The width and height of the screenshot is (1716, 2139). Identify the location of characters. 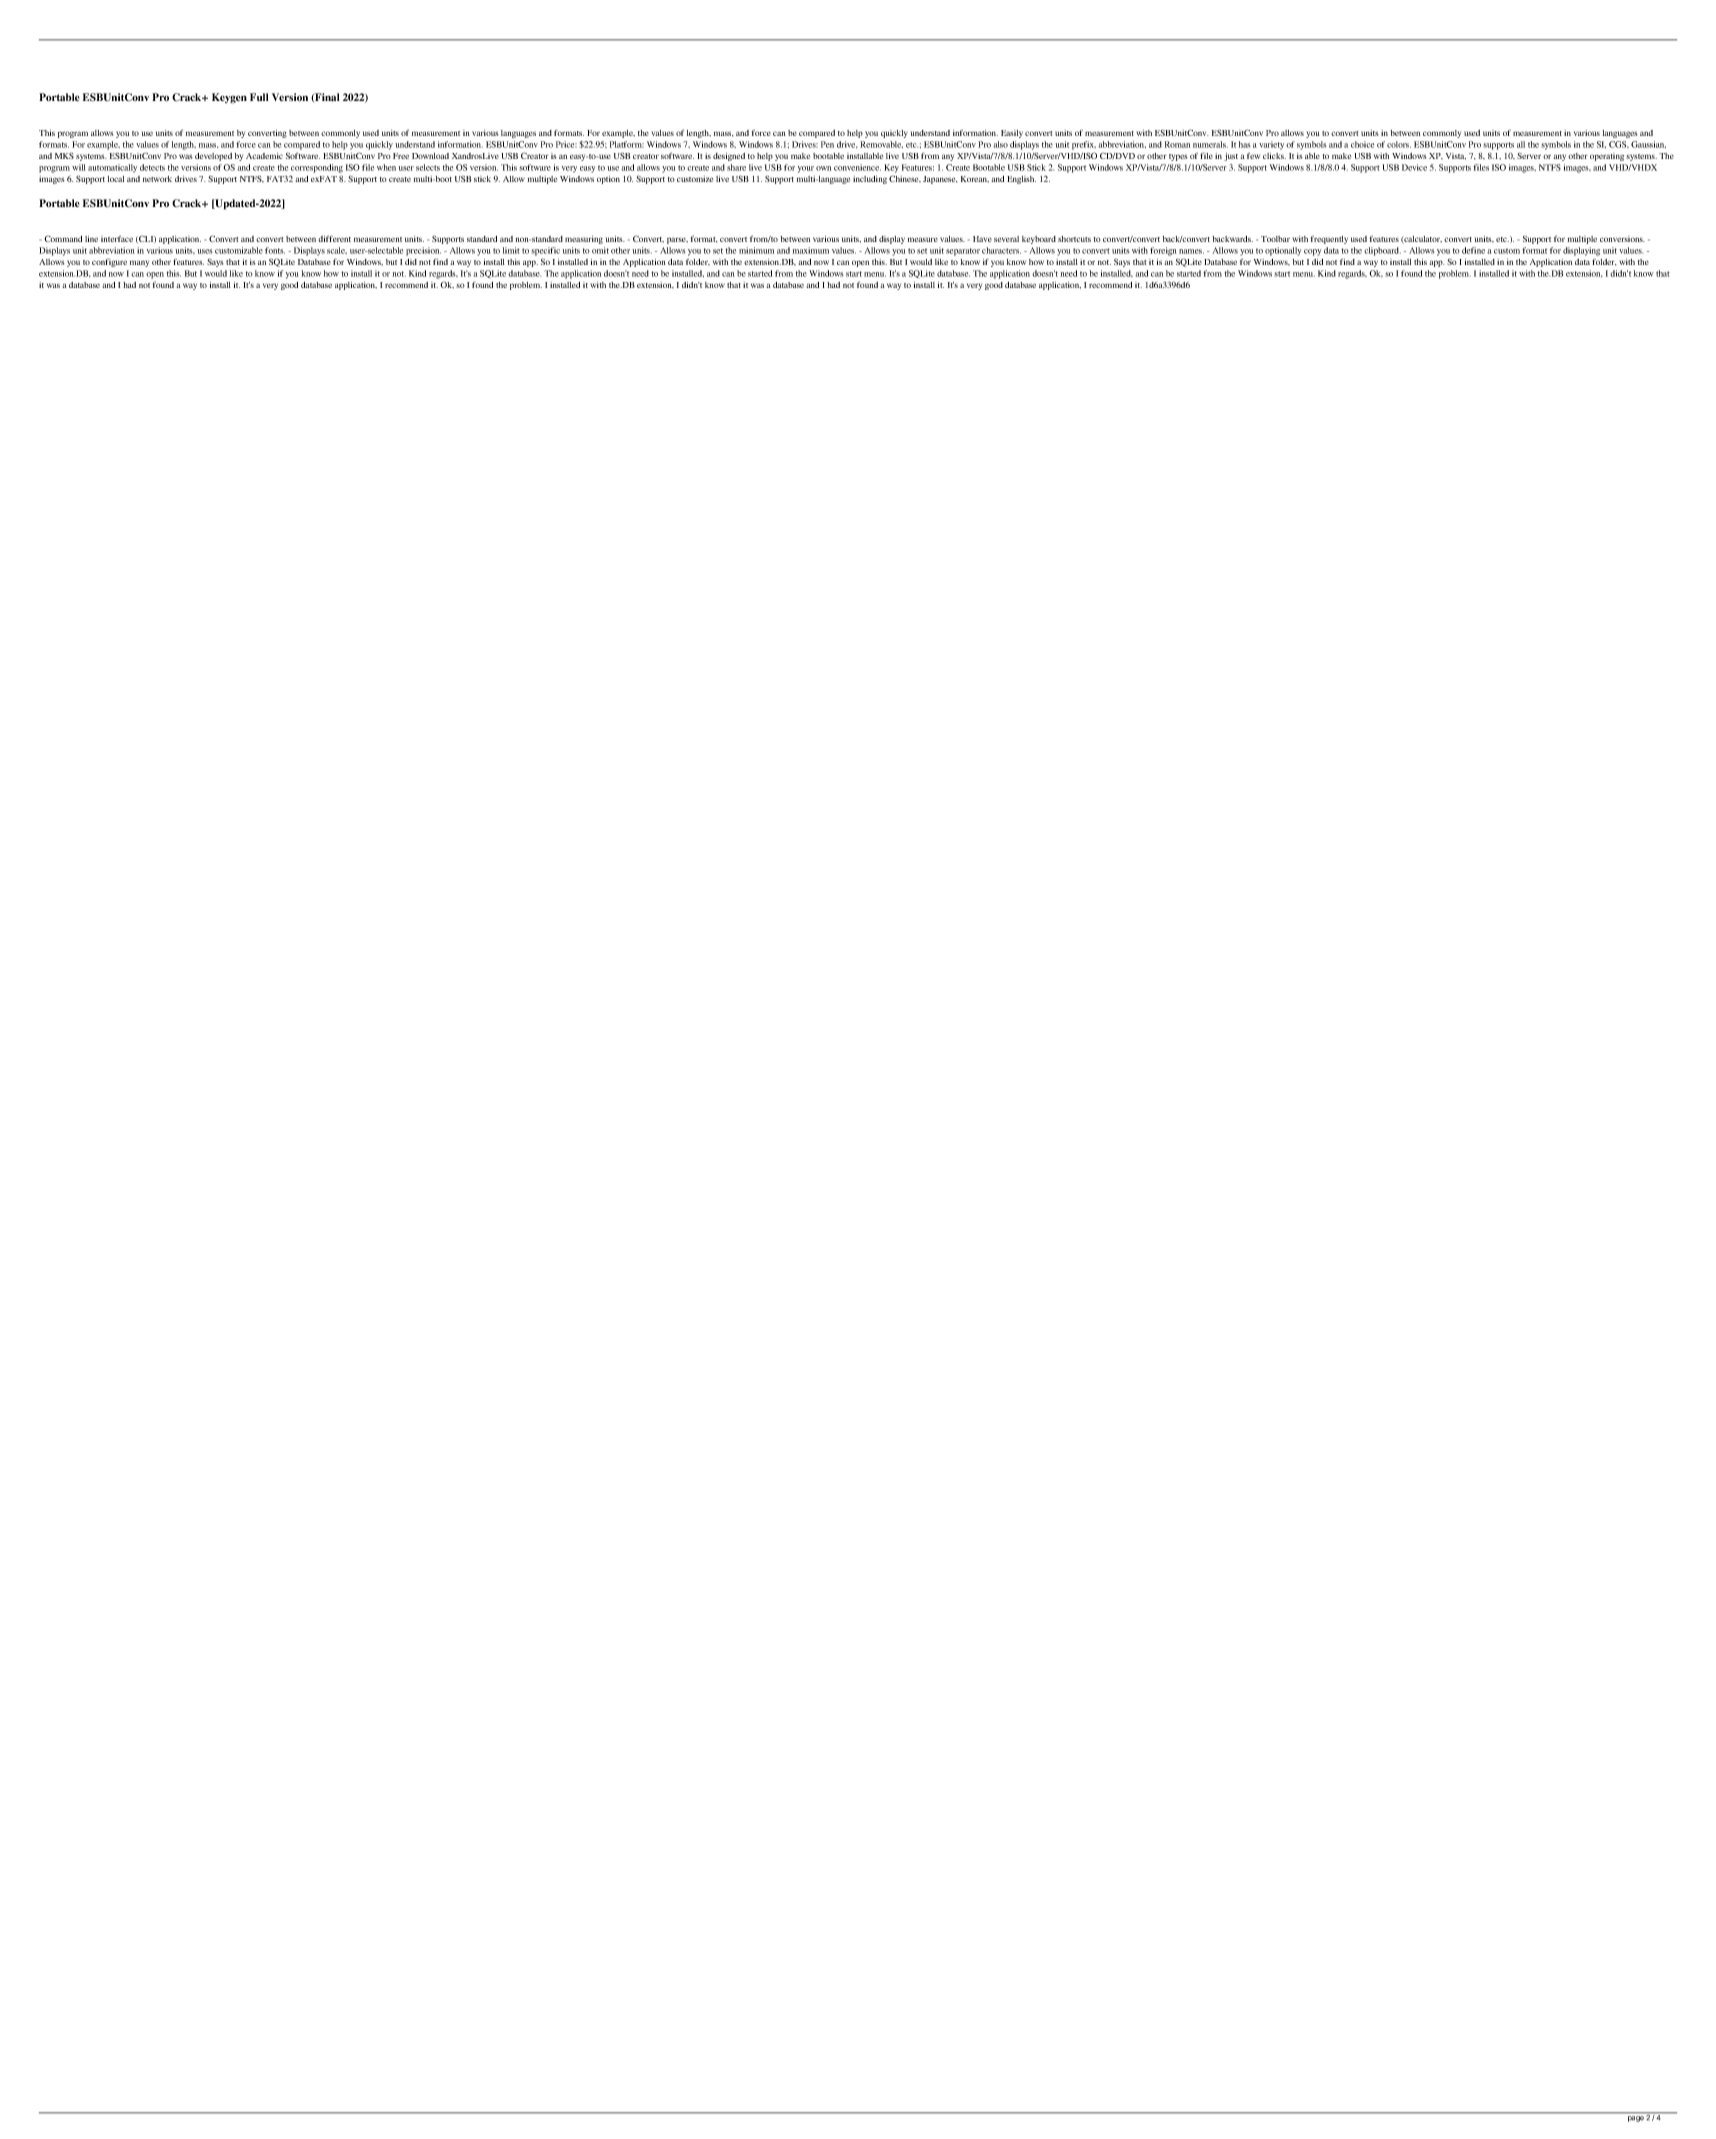
(1001, 250).
